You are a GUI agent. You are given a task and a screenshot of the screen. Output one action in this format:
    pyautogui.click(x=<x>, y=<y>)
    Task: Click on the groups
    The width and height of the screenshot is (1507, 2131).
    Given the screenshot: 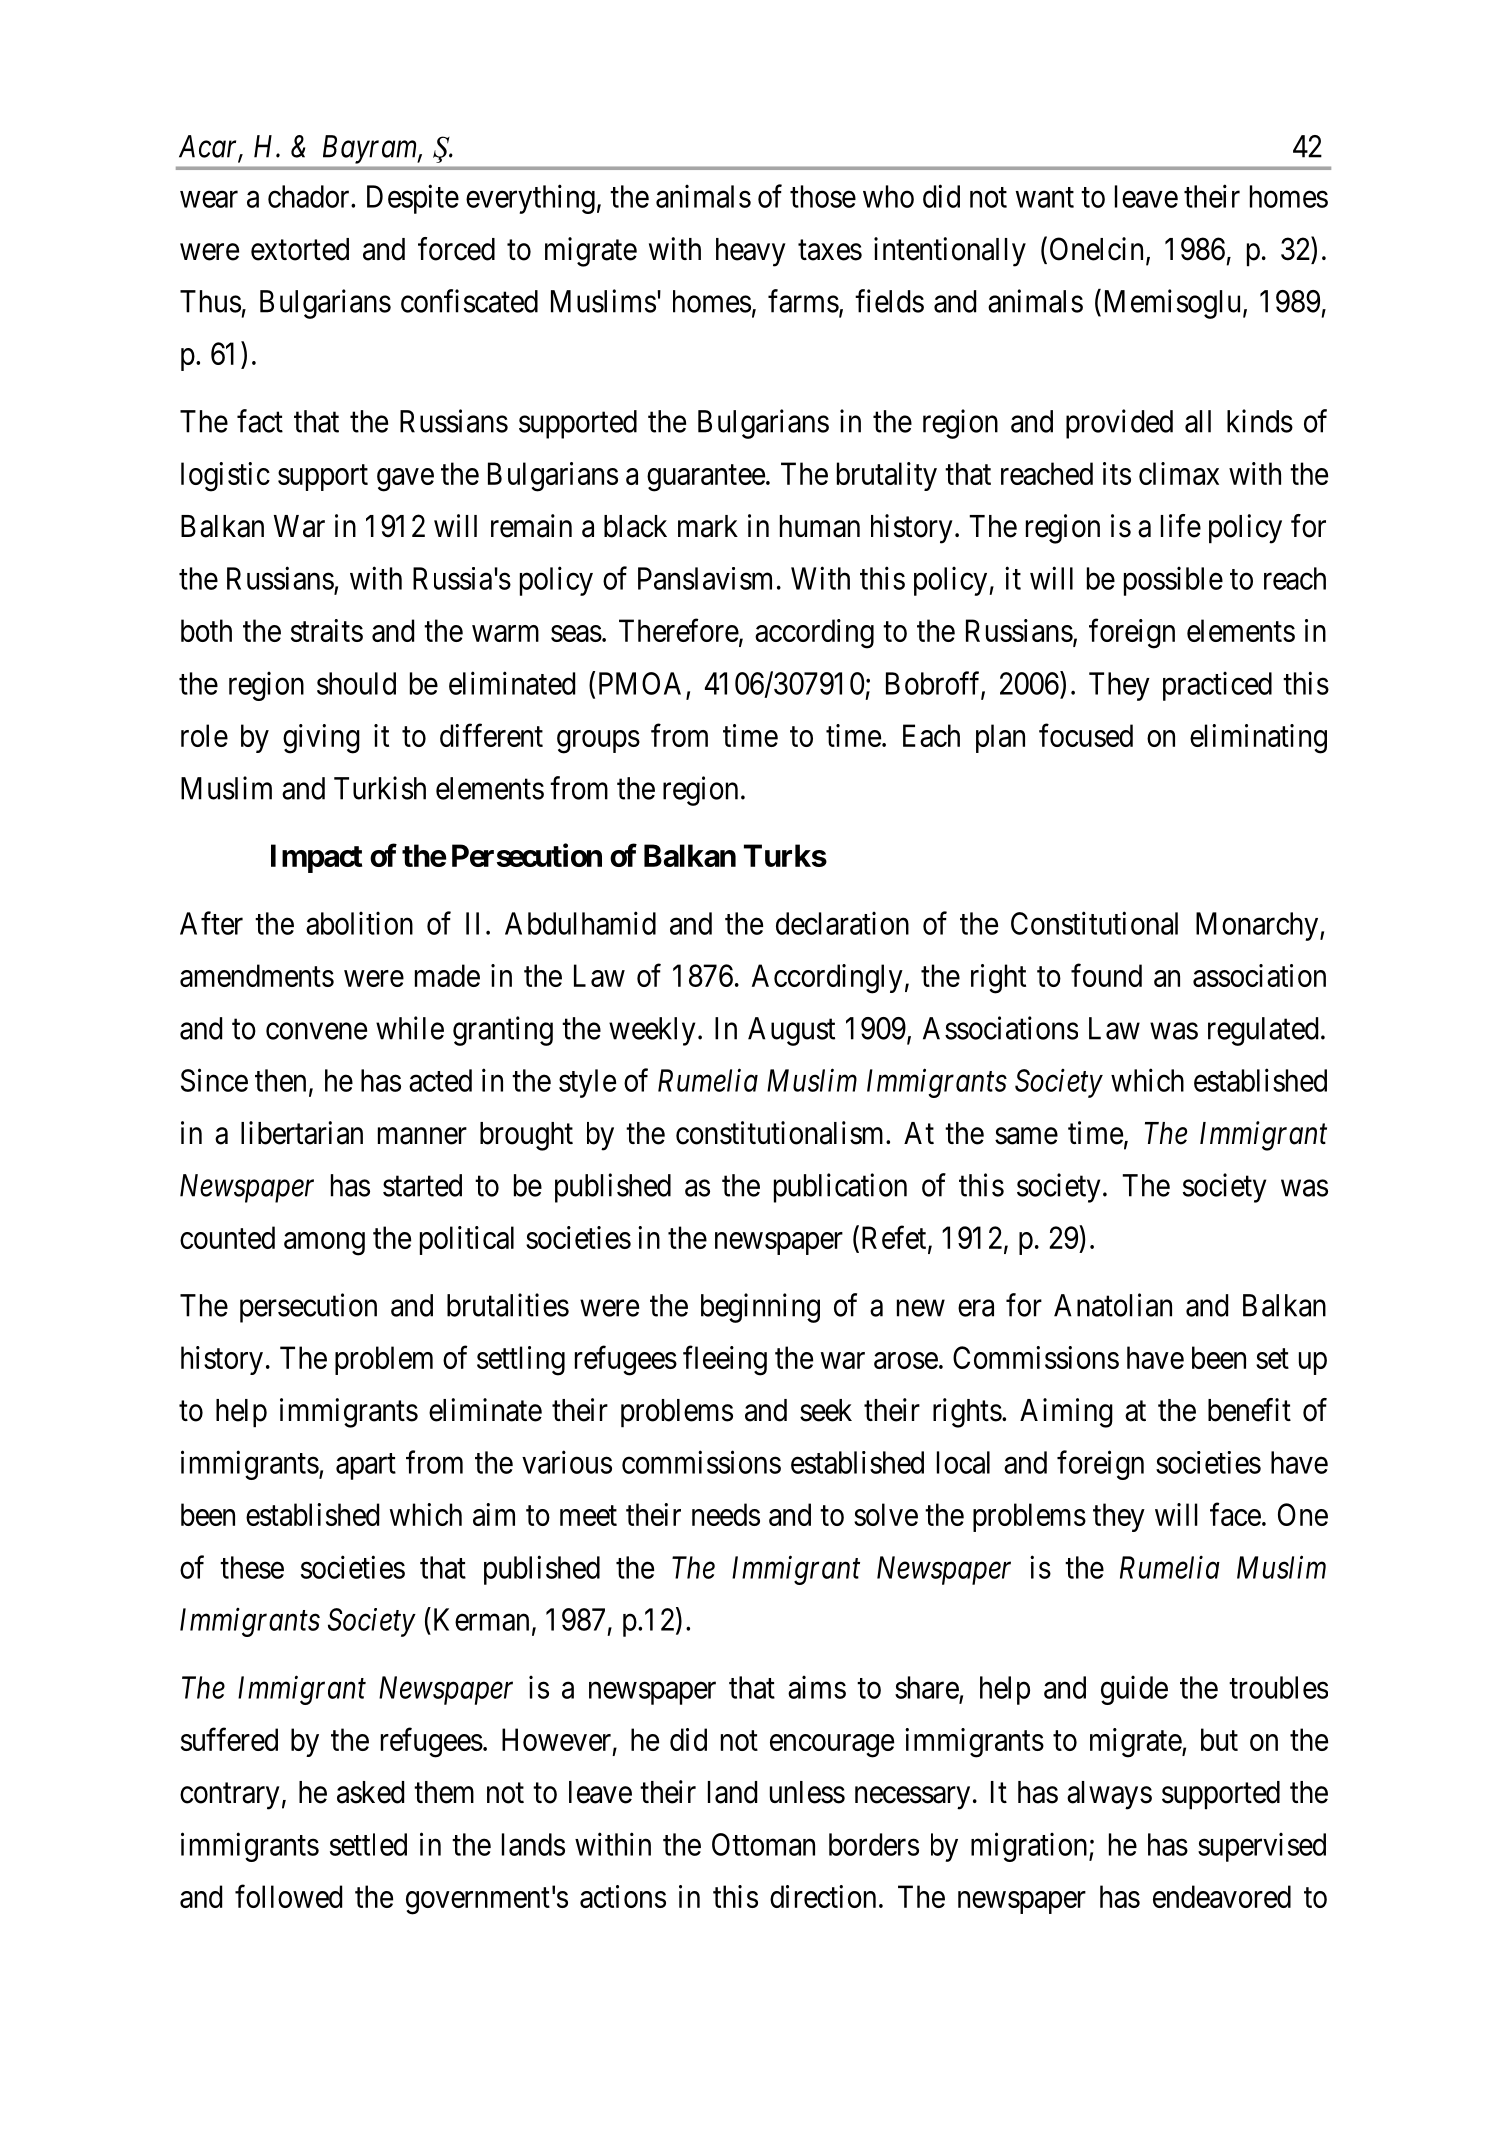 What is the action you would take?
    pyautogui.click(x=598, y=742)
